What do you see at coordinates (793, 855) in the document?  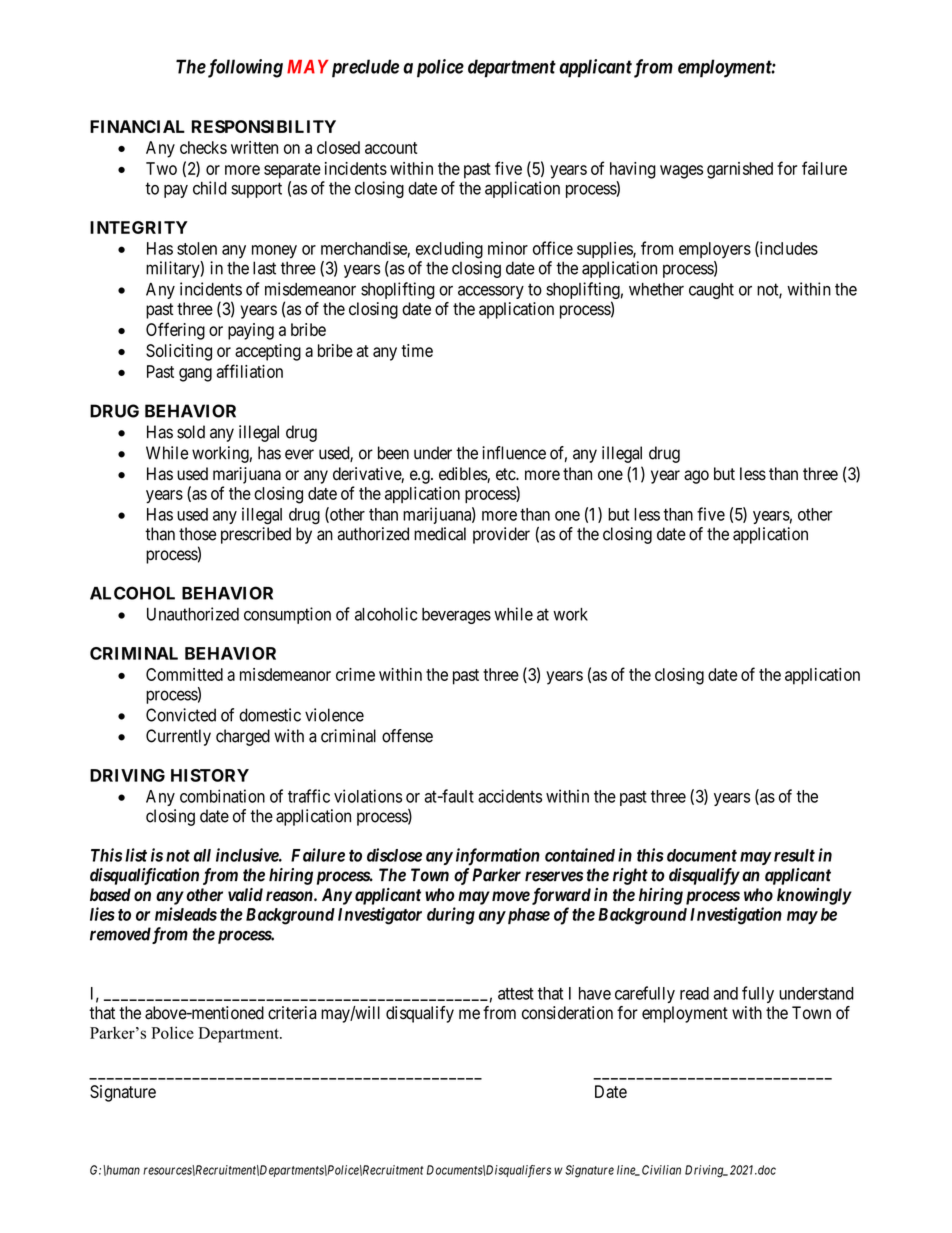 I see `result` at bounding box center [793, 855].
